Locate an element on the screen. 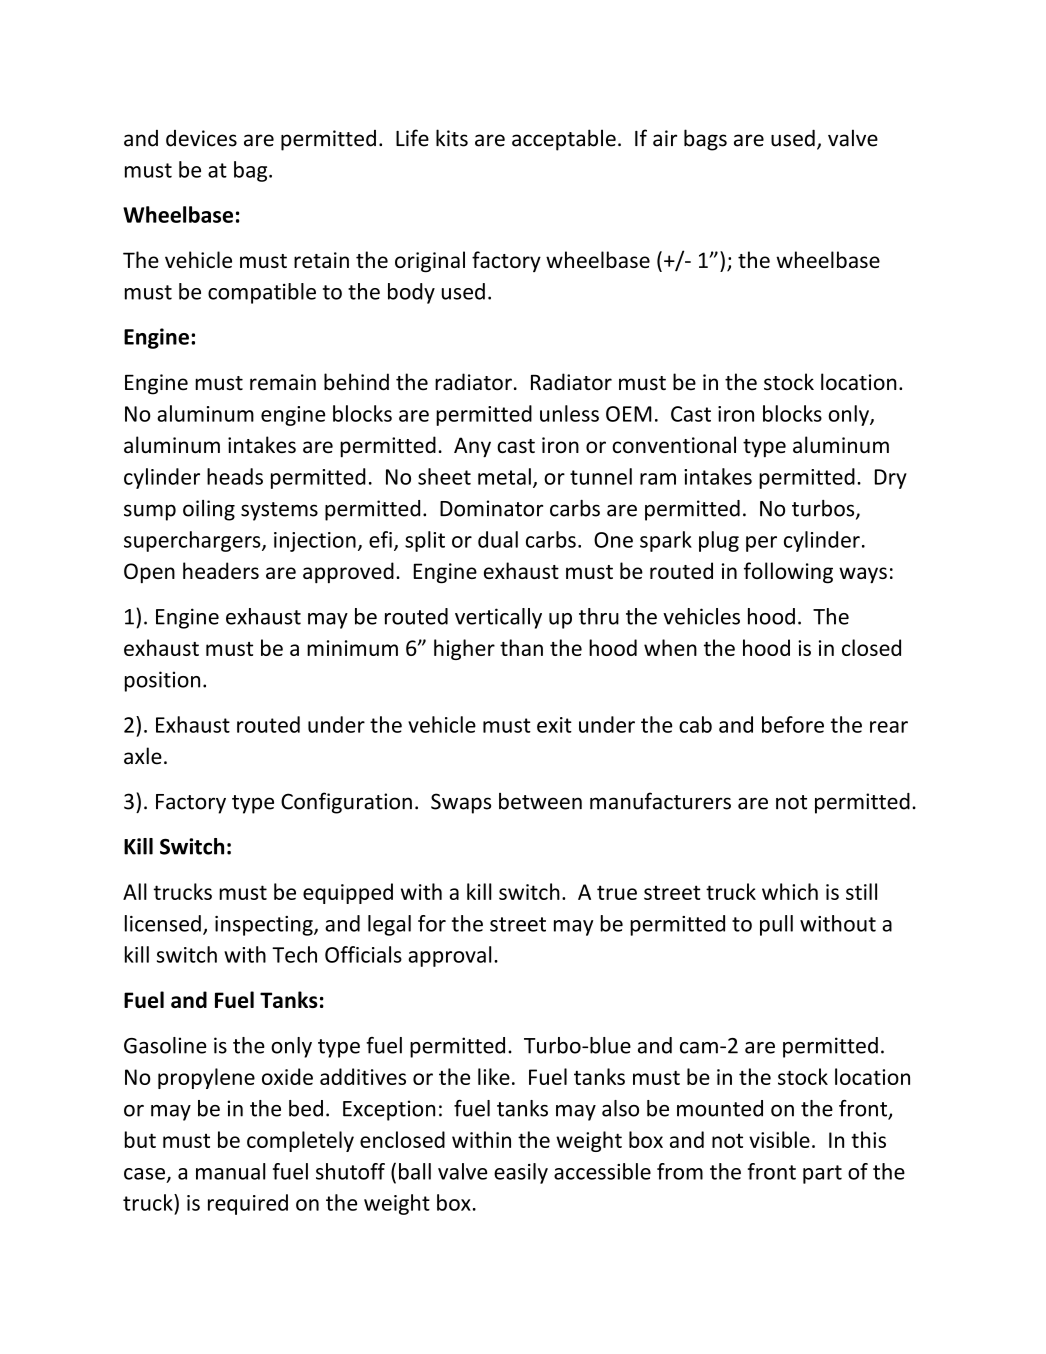 The width and height of the screenshot is (1046, 1354). devices is located at coordinates (201, 138).
